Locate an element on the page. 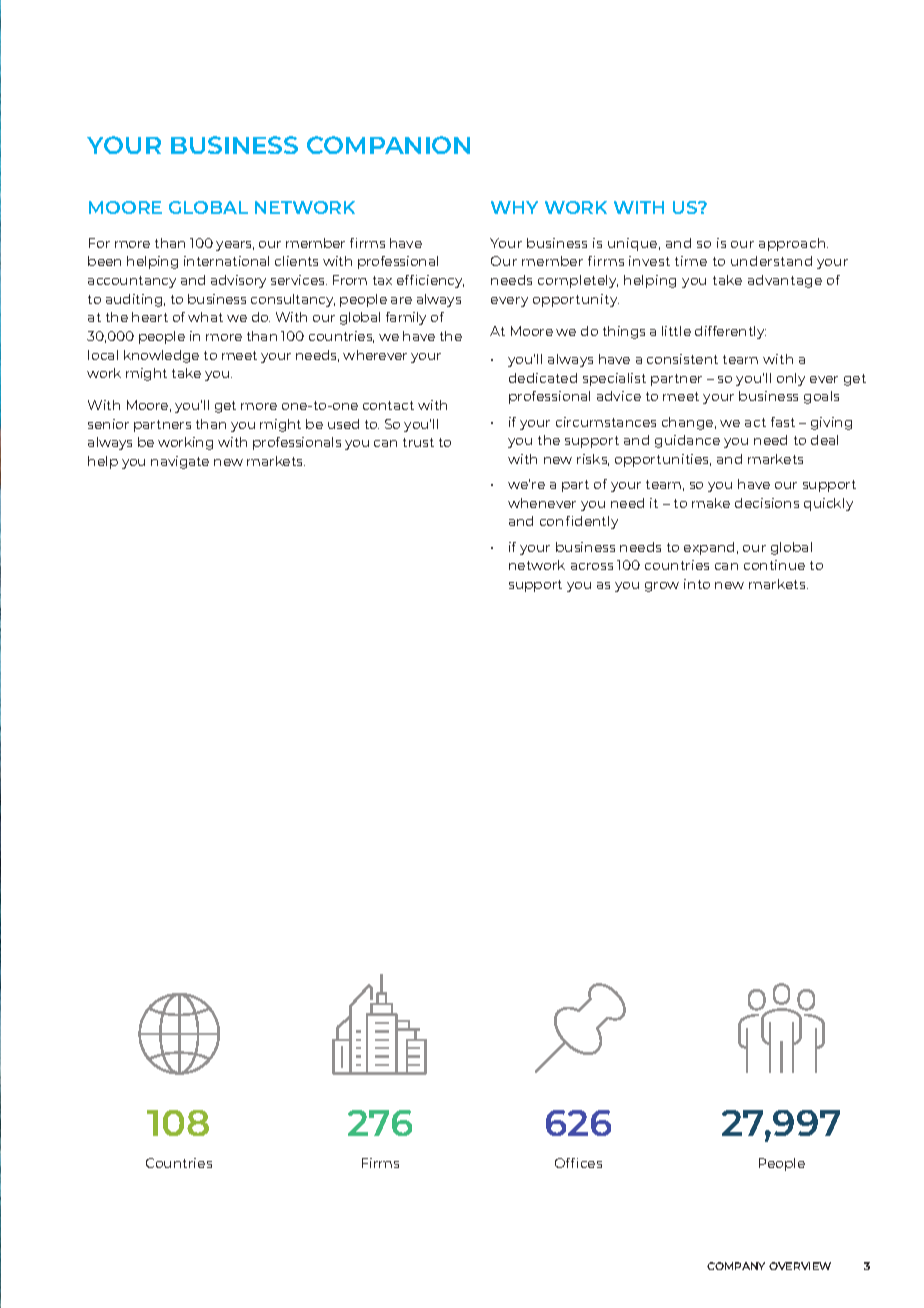  confidently is located at coordinates (579, 522).
